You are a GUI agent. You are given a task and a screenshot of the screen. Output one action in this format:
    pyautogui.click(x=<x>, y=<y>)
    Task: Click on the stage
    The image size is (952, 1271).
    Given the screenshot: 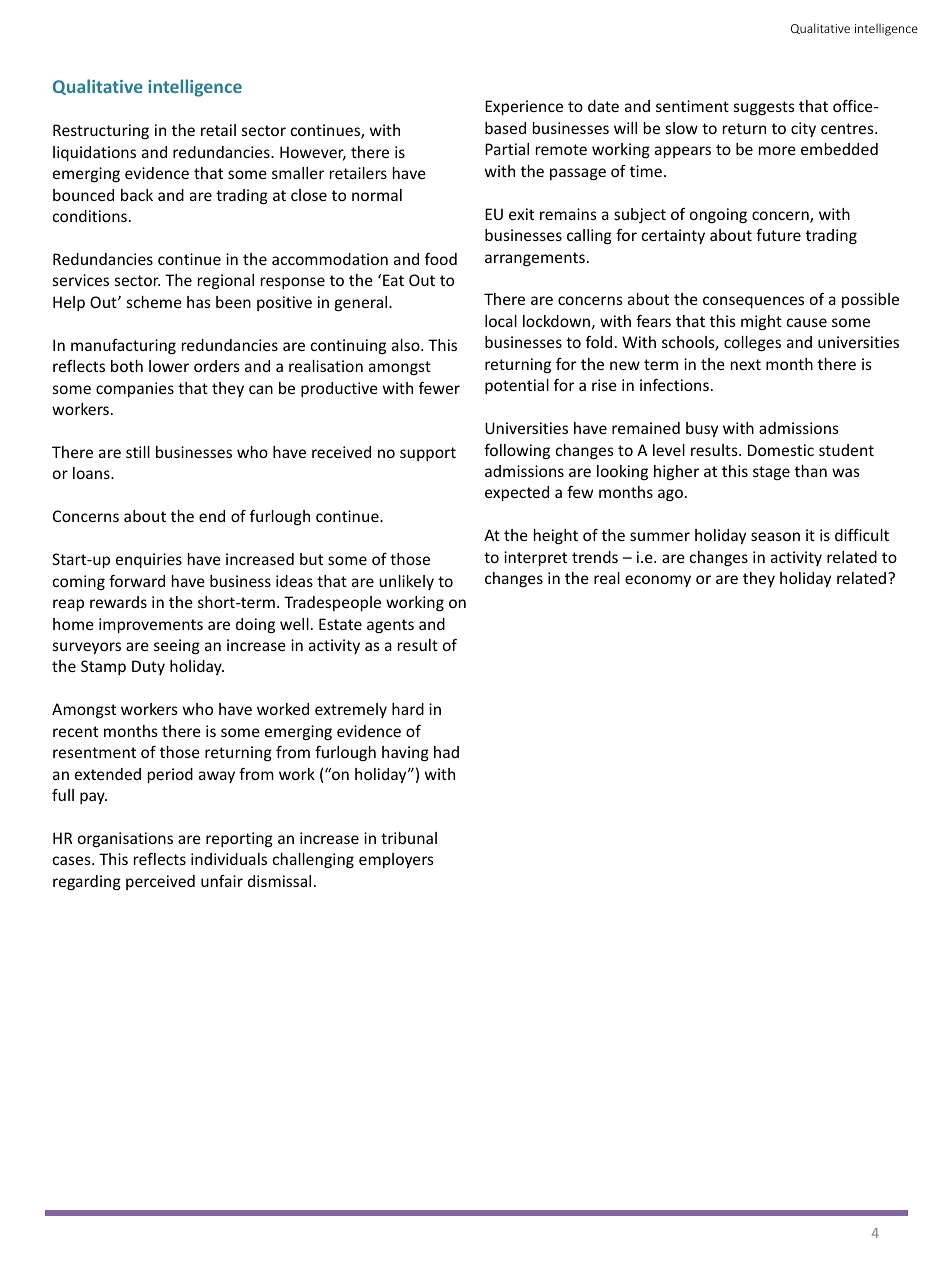 What is the action you would take?
    pyautogui.click(x=771, y=473)
